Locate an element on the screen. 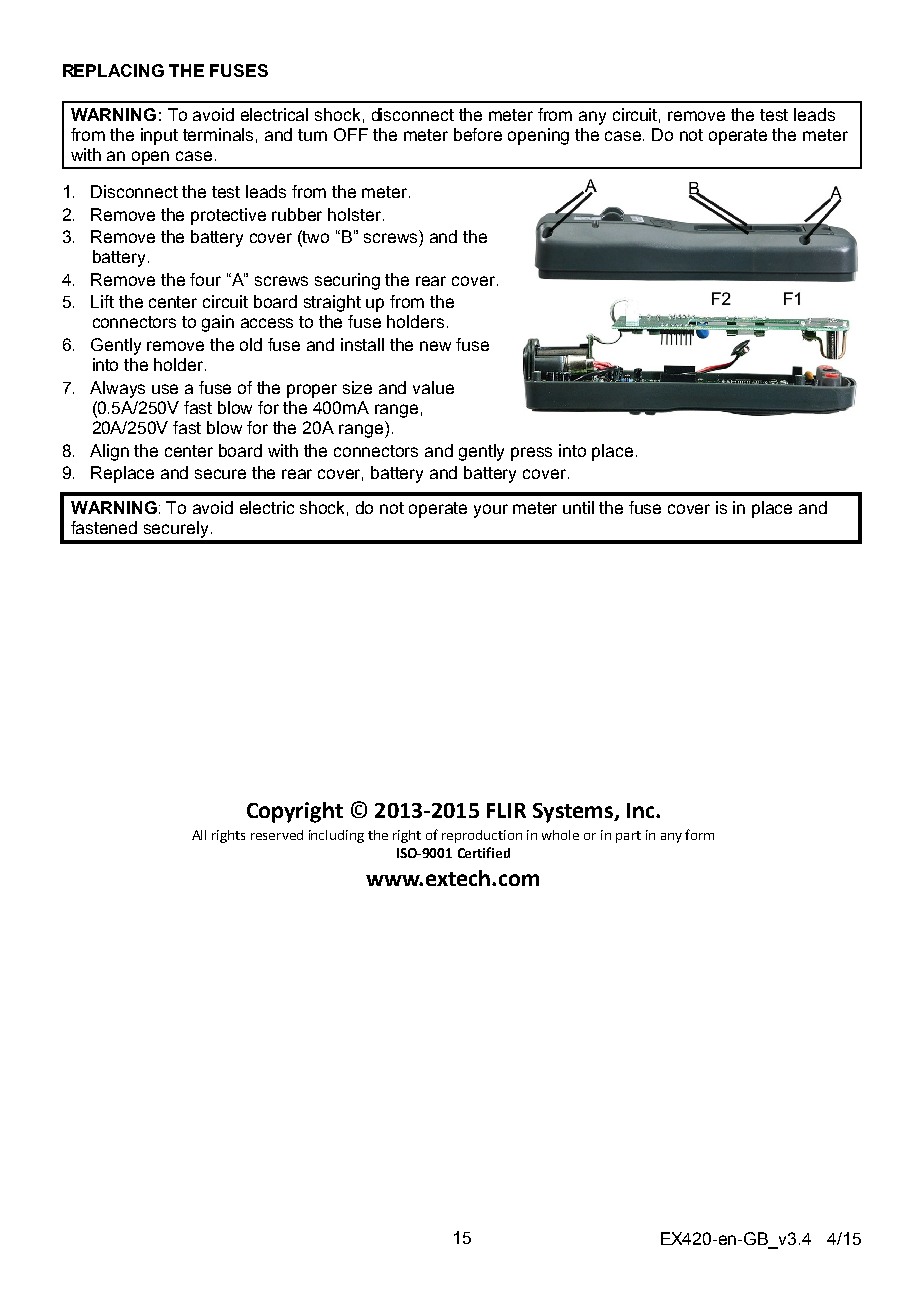 The image size is (924, 1310). reserved is located at coordinates (277, 835).
